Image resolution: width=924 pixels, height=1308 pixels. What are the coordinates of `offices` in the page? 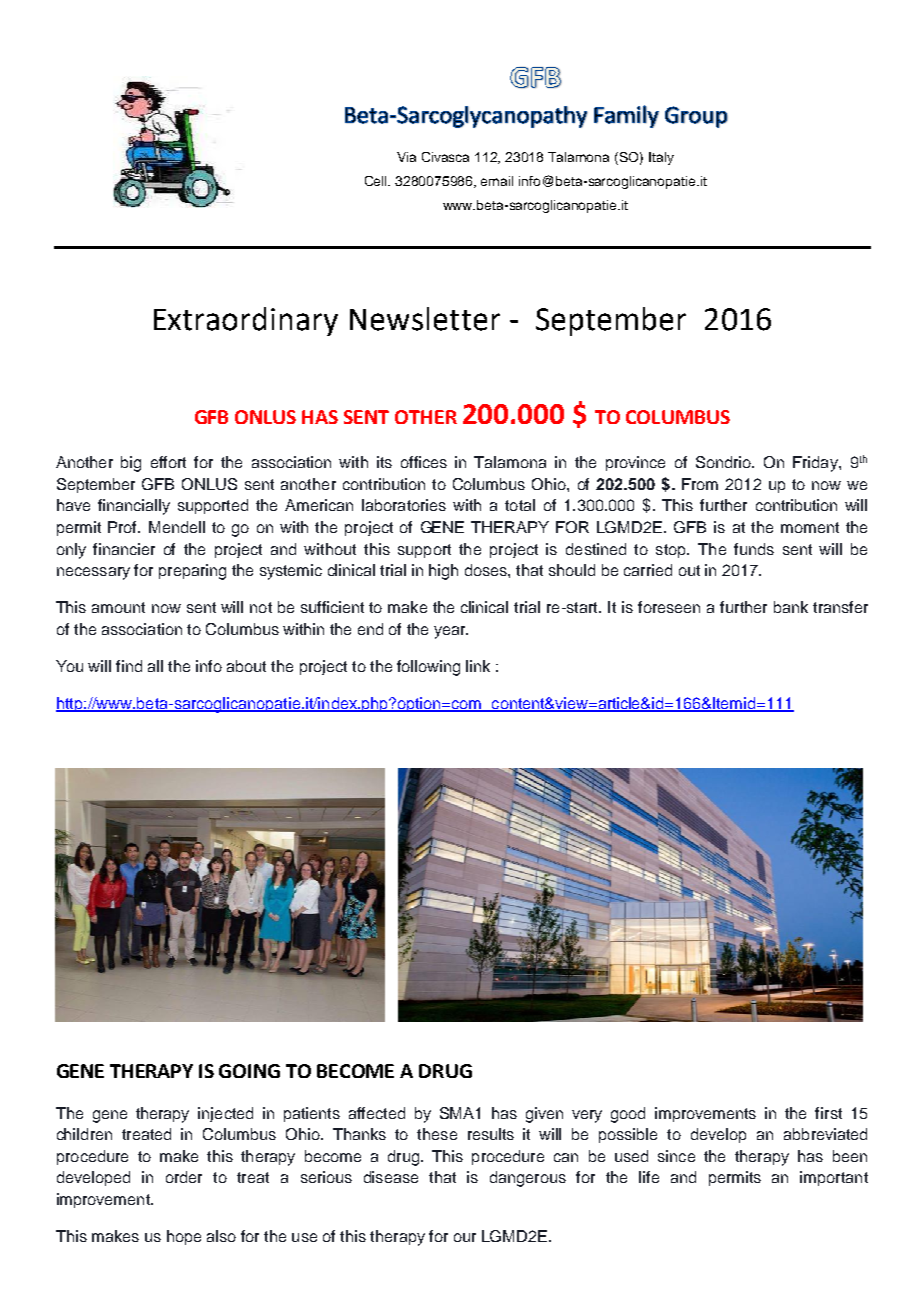 It's located at (424, 462).
